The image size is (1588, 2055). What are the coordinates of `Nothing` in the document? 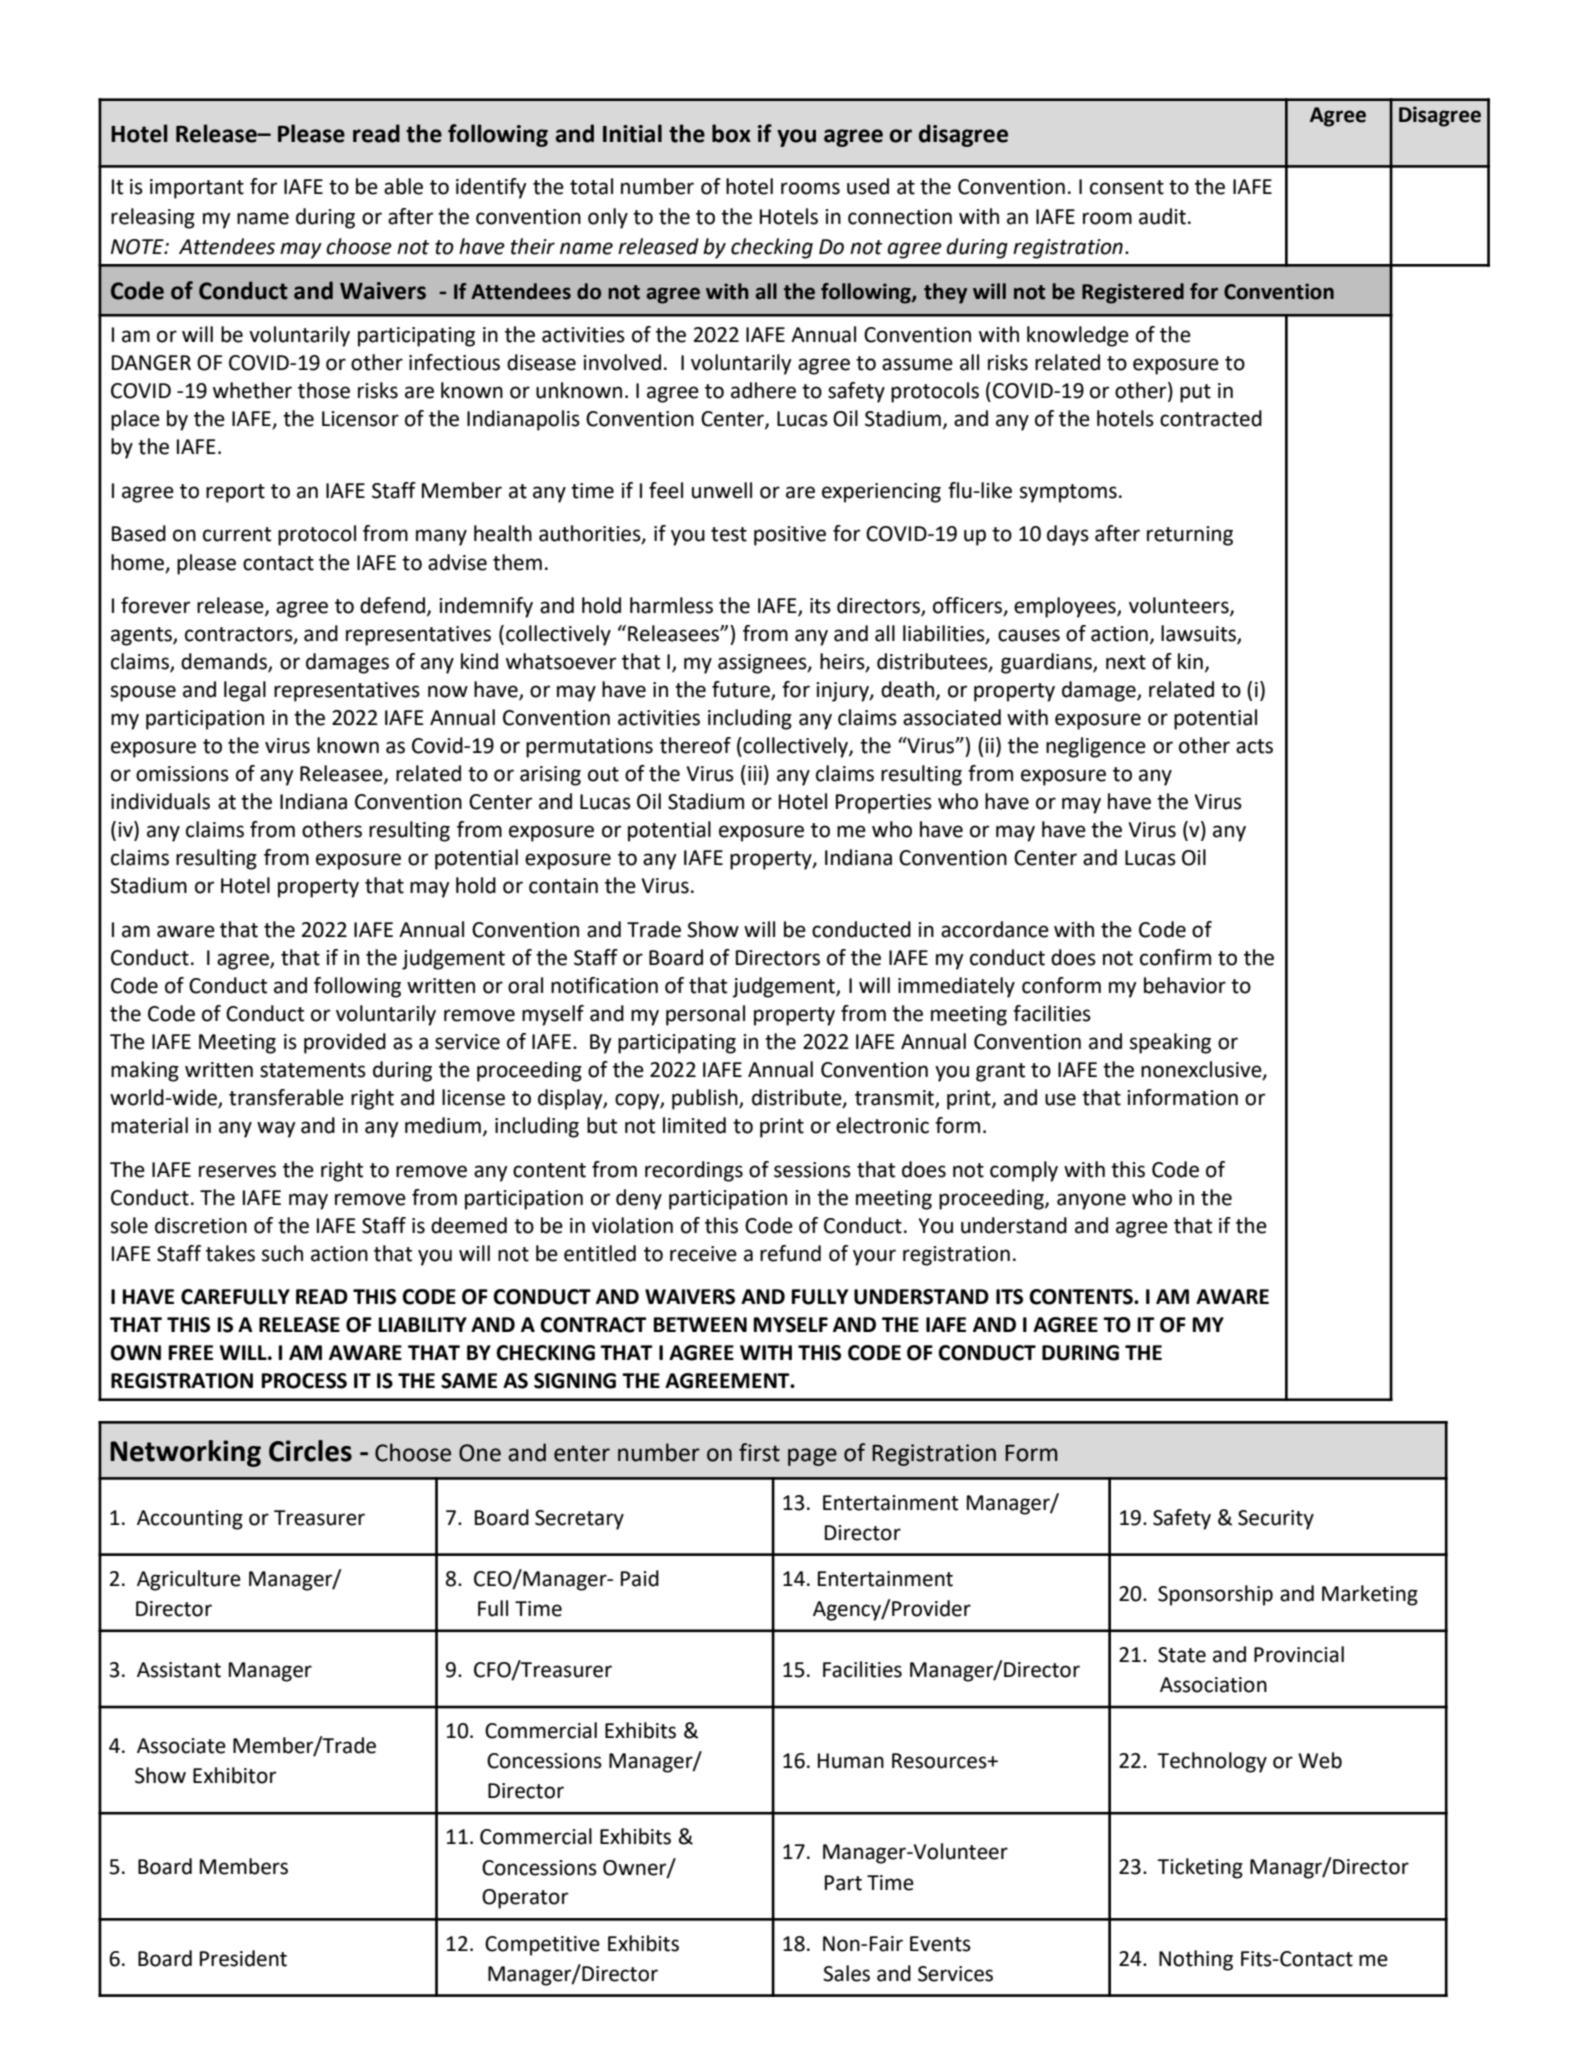 It's located at (1196, 1960).
